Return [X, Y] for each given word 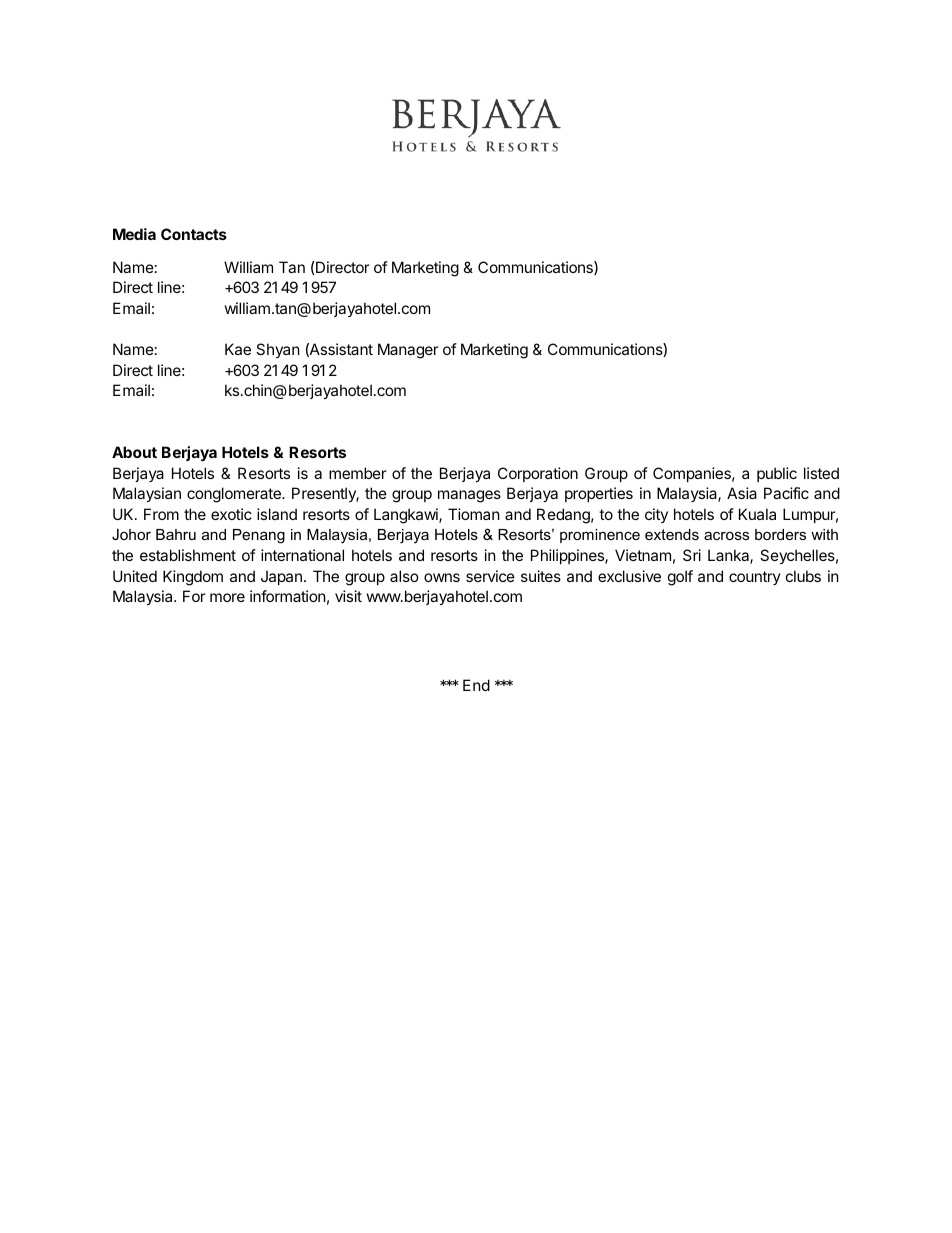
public [777, 474]
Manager [408, 351]
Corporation [538, 474]
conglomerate [235, 495]
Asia [742, 493]
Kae [238, 349]
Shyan [278, 350]
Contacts [194, 234]
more [227, 597]
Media [134, 234]
